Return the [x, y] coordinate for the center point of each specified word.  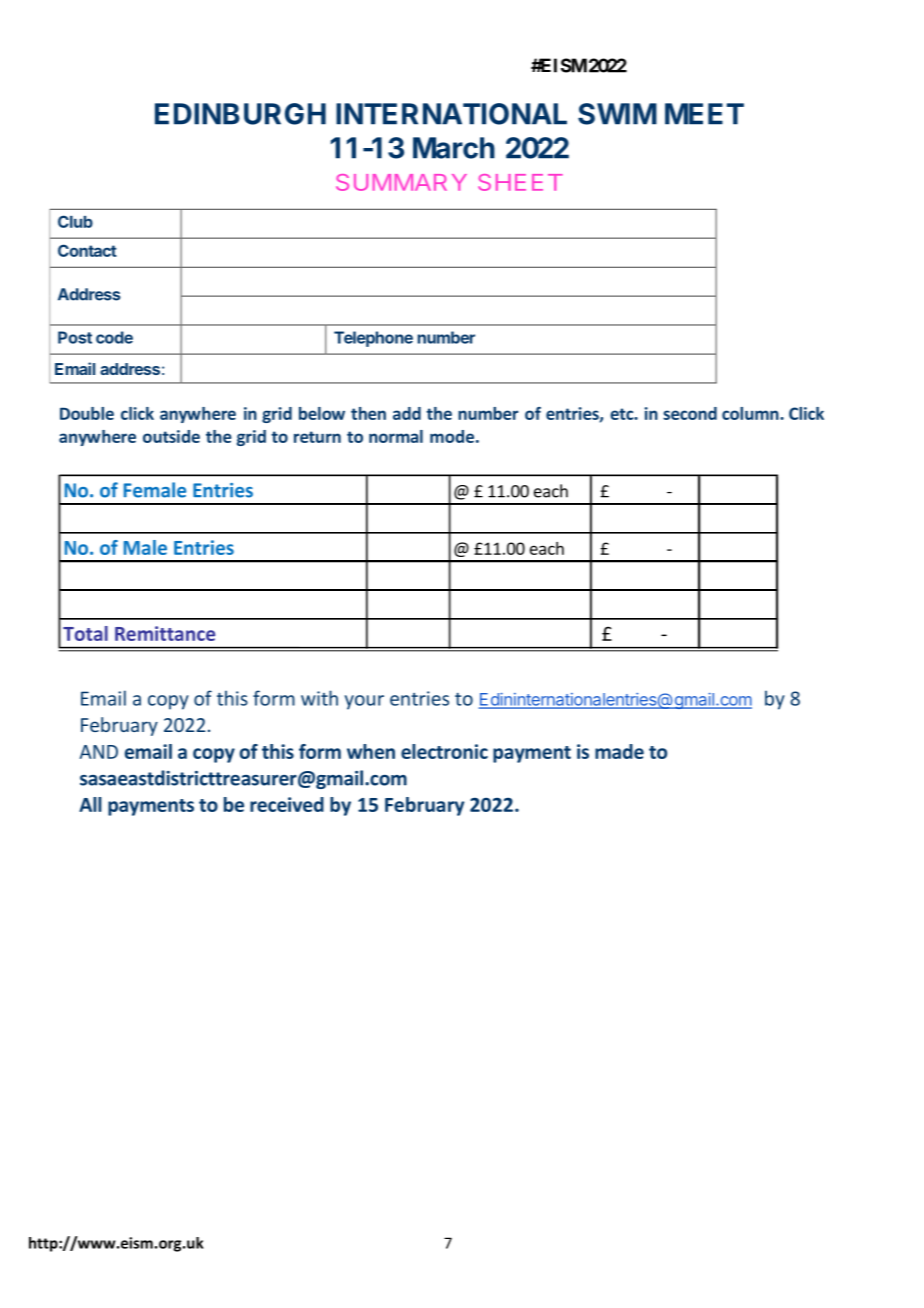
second [690, 413]
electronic [444, 751]
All [90, 804]
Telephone [373, 339]
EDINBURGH [240, 114]
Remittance [165, 633]
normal [396, 436]
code [114, 337]
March [454, 148]
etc [622, 414]
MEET [704, 114]
